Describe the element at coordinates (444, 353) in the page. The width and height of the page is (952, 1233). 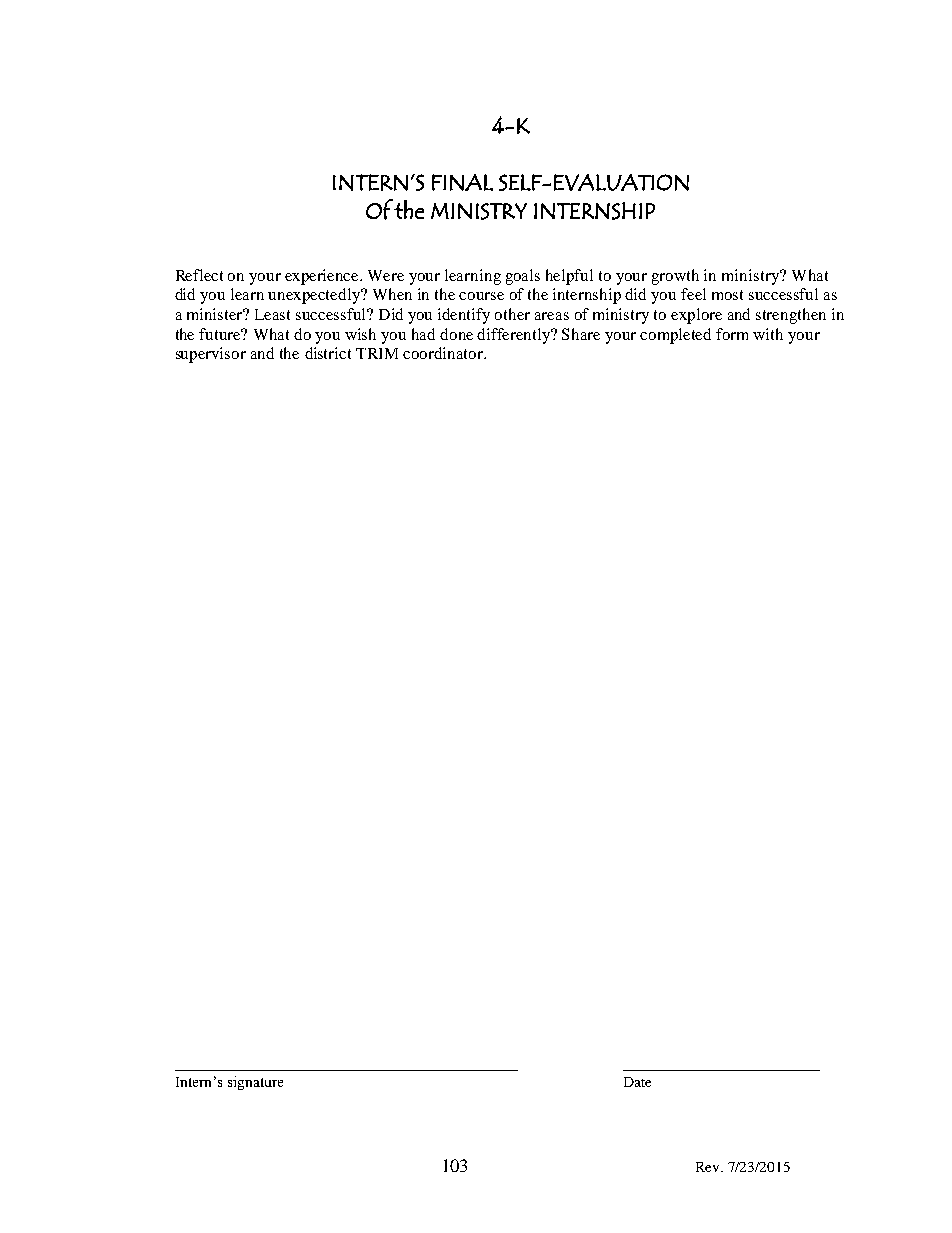
I see `coordinator` at that location.
